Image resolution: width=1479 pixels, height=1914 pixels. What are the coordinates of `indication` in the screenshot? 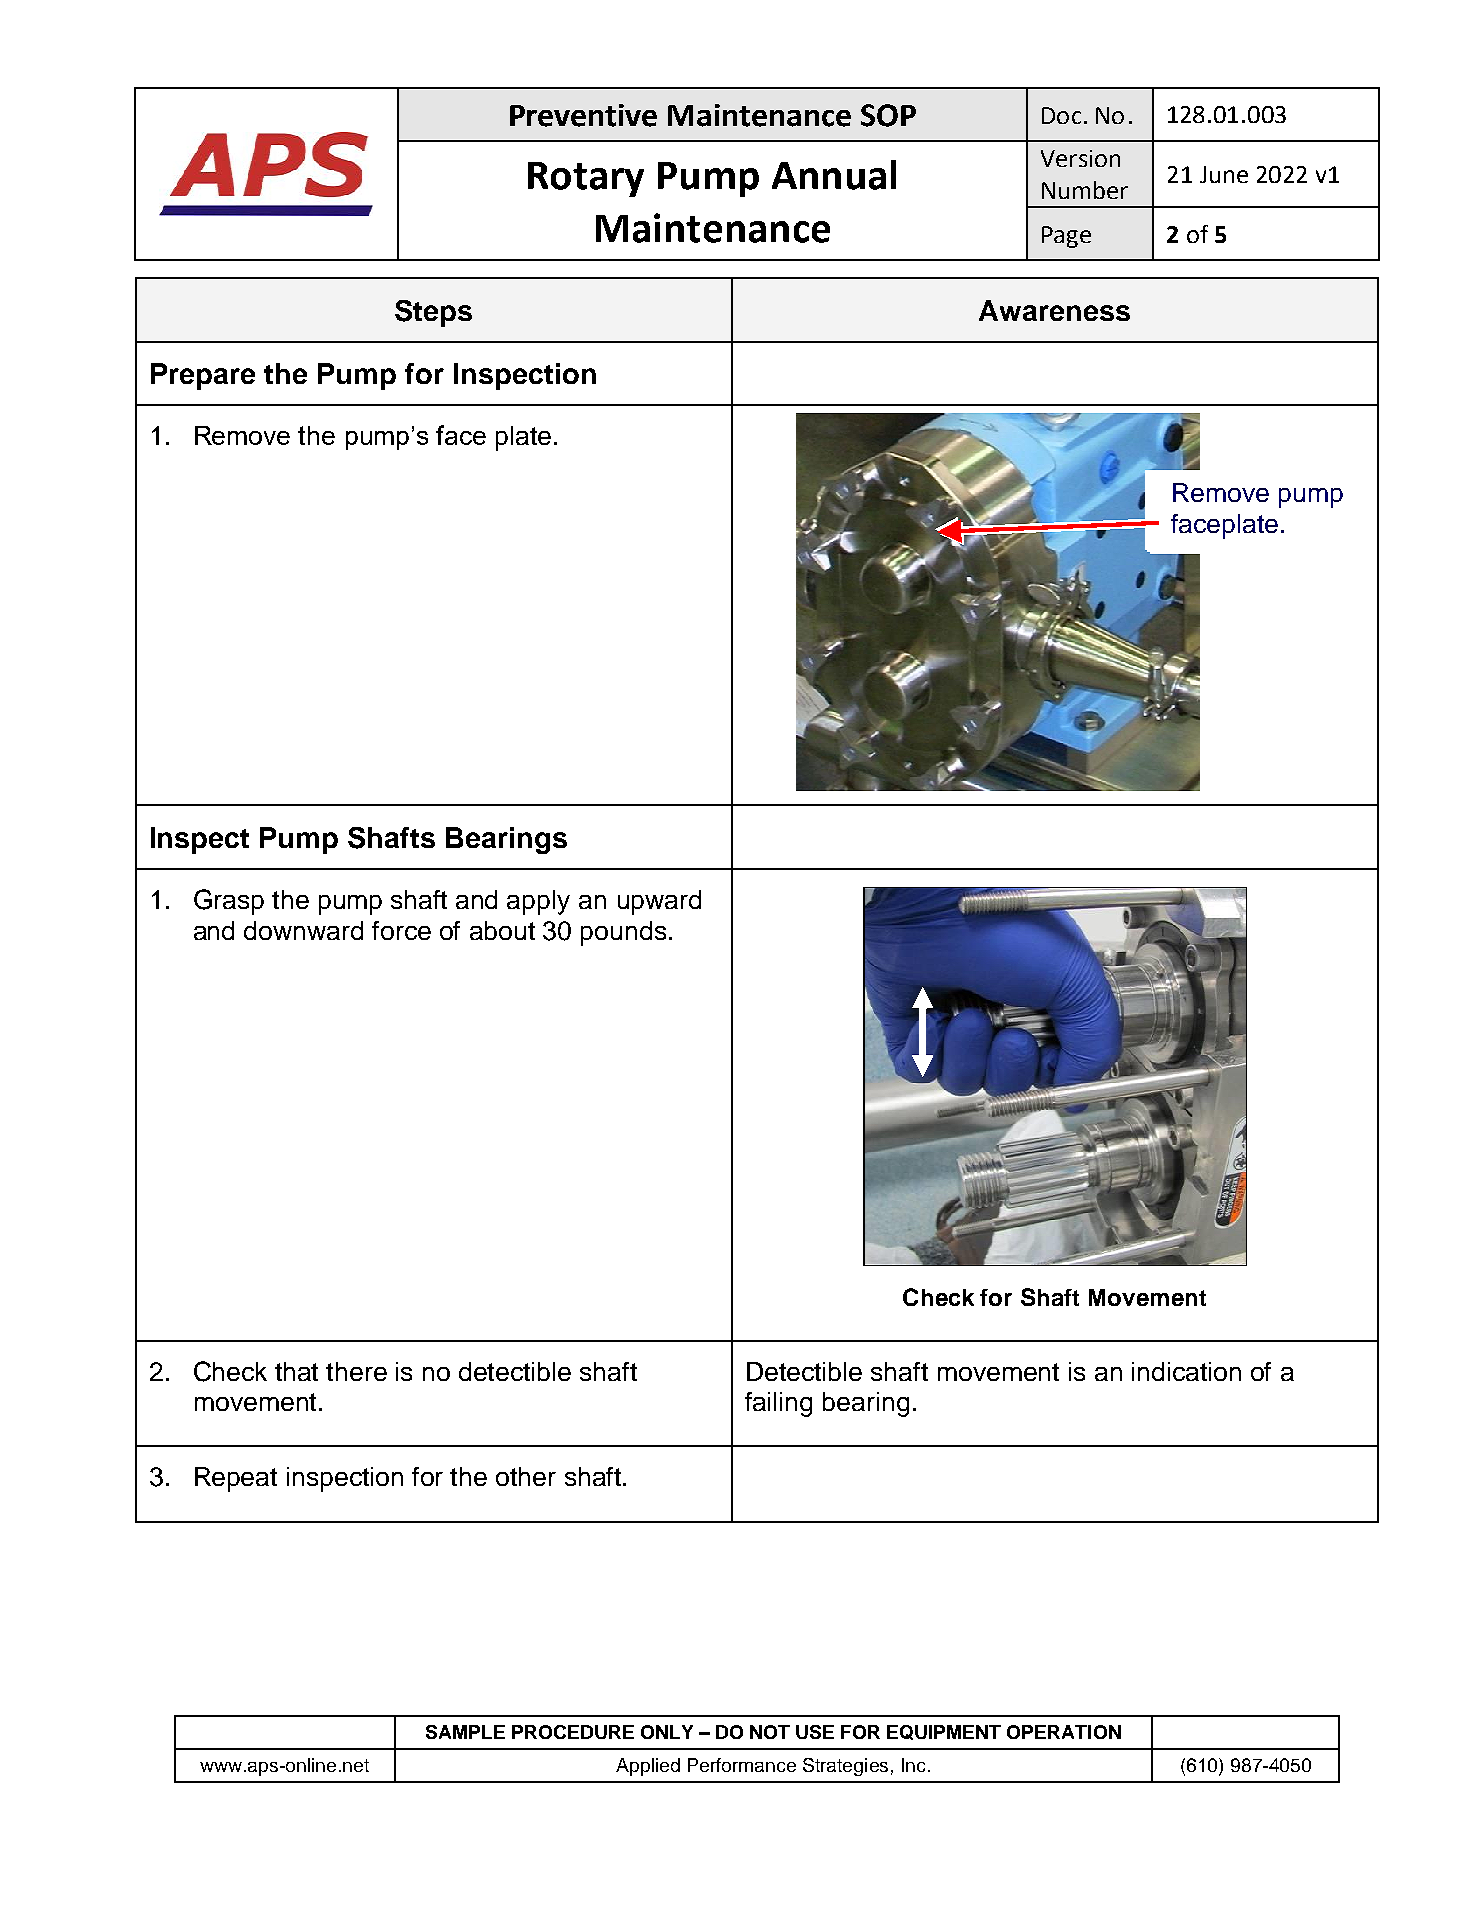 It's located at (1186, 1371).
